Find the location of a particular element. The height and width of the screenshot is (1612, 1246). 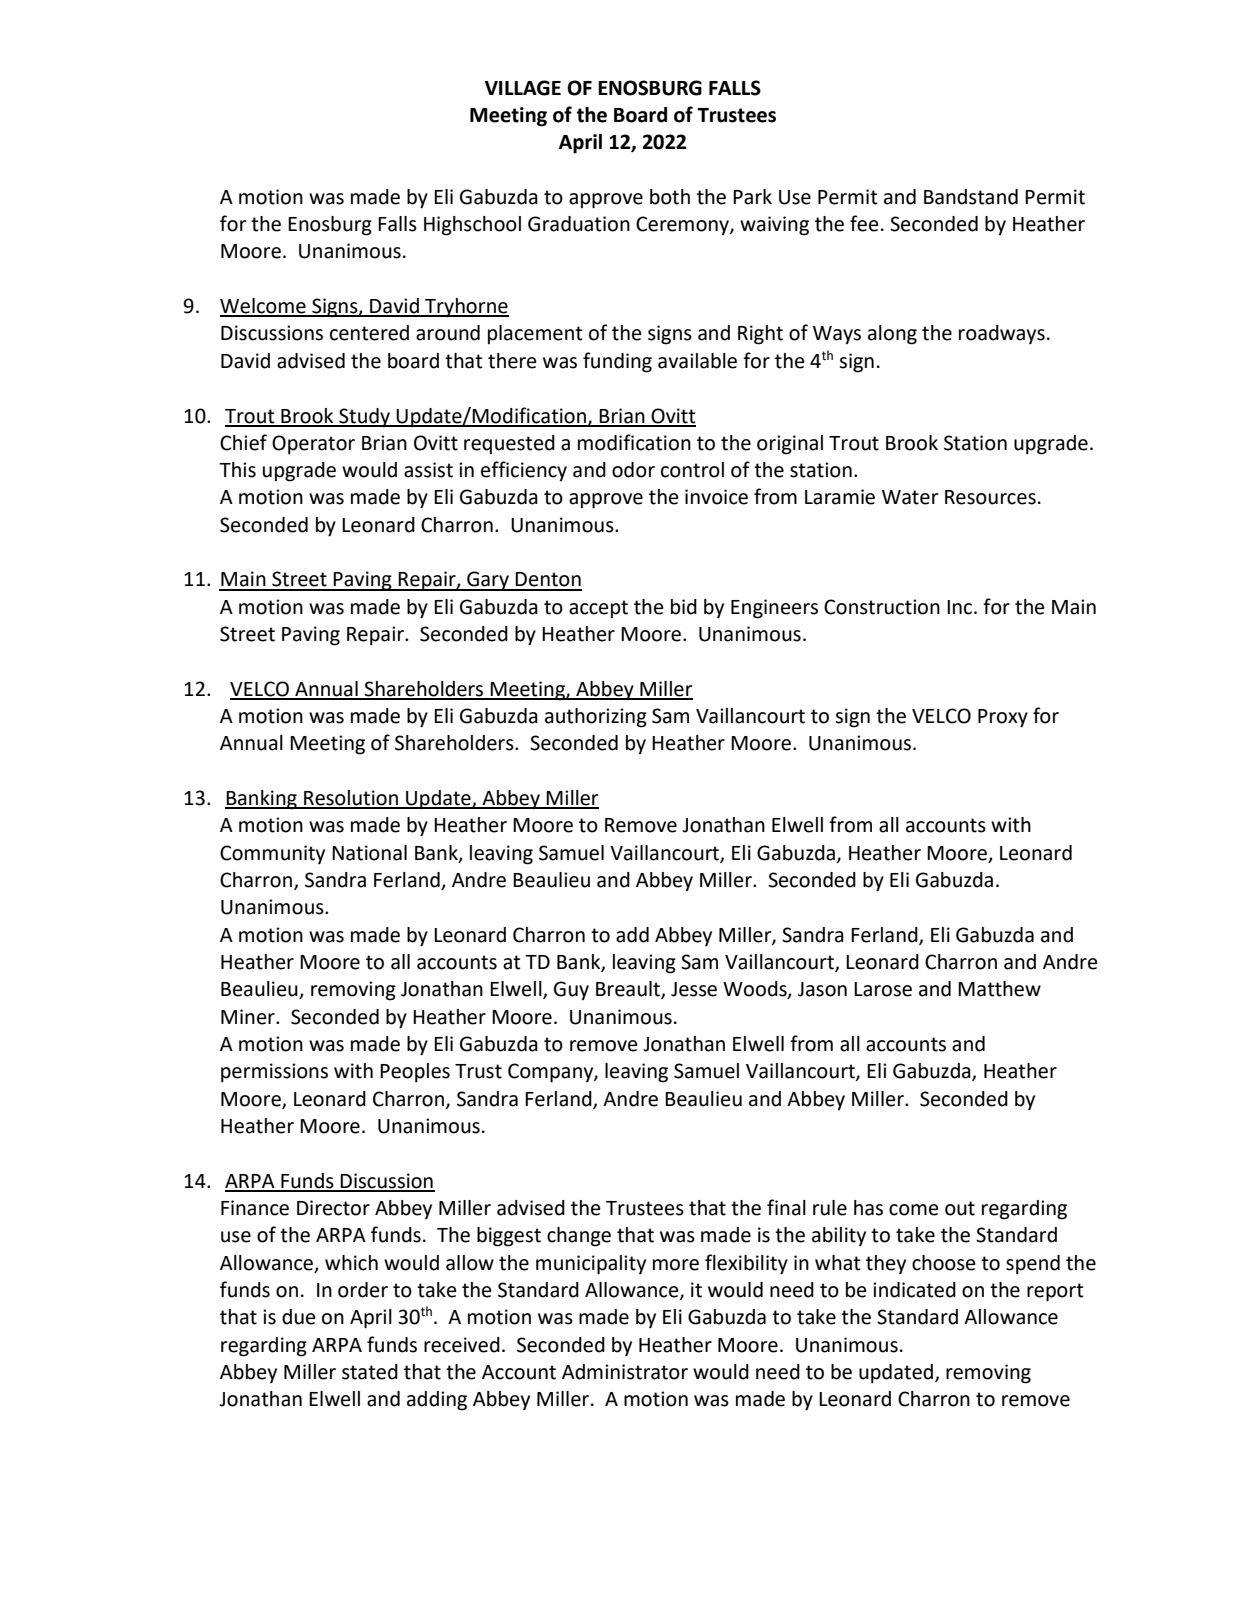

Resources is located at coordinates (990, 497).
